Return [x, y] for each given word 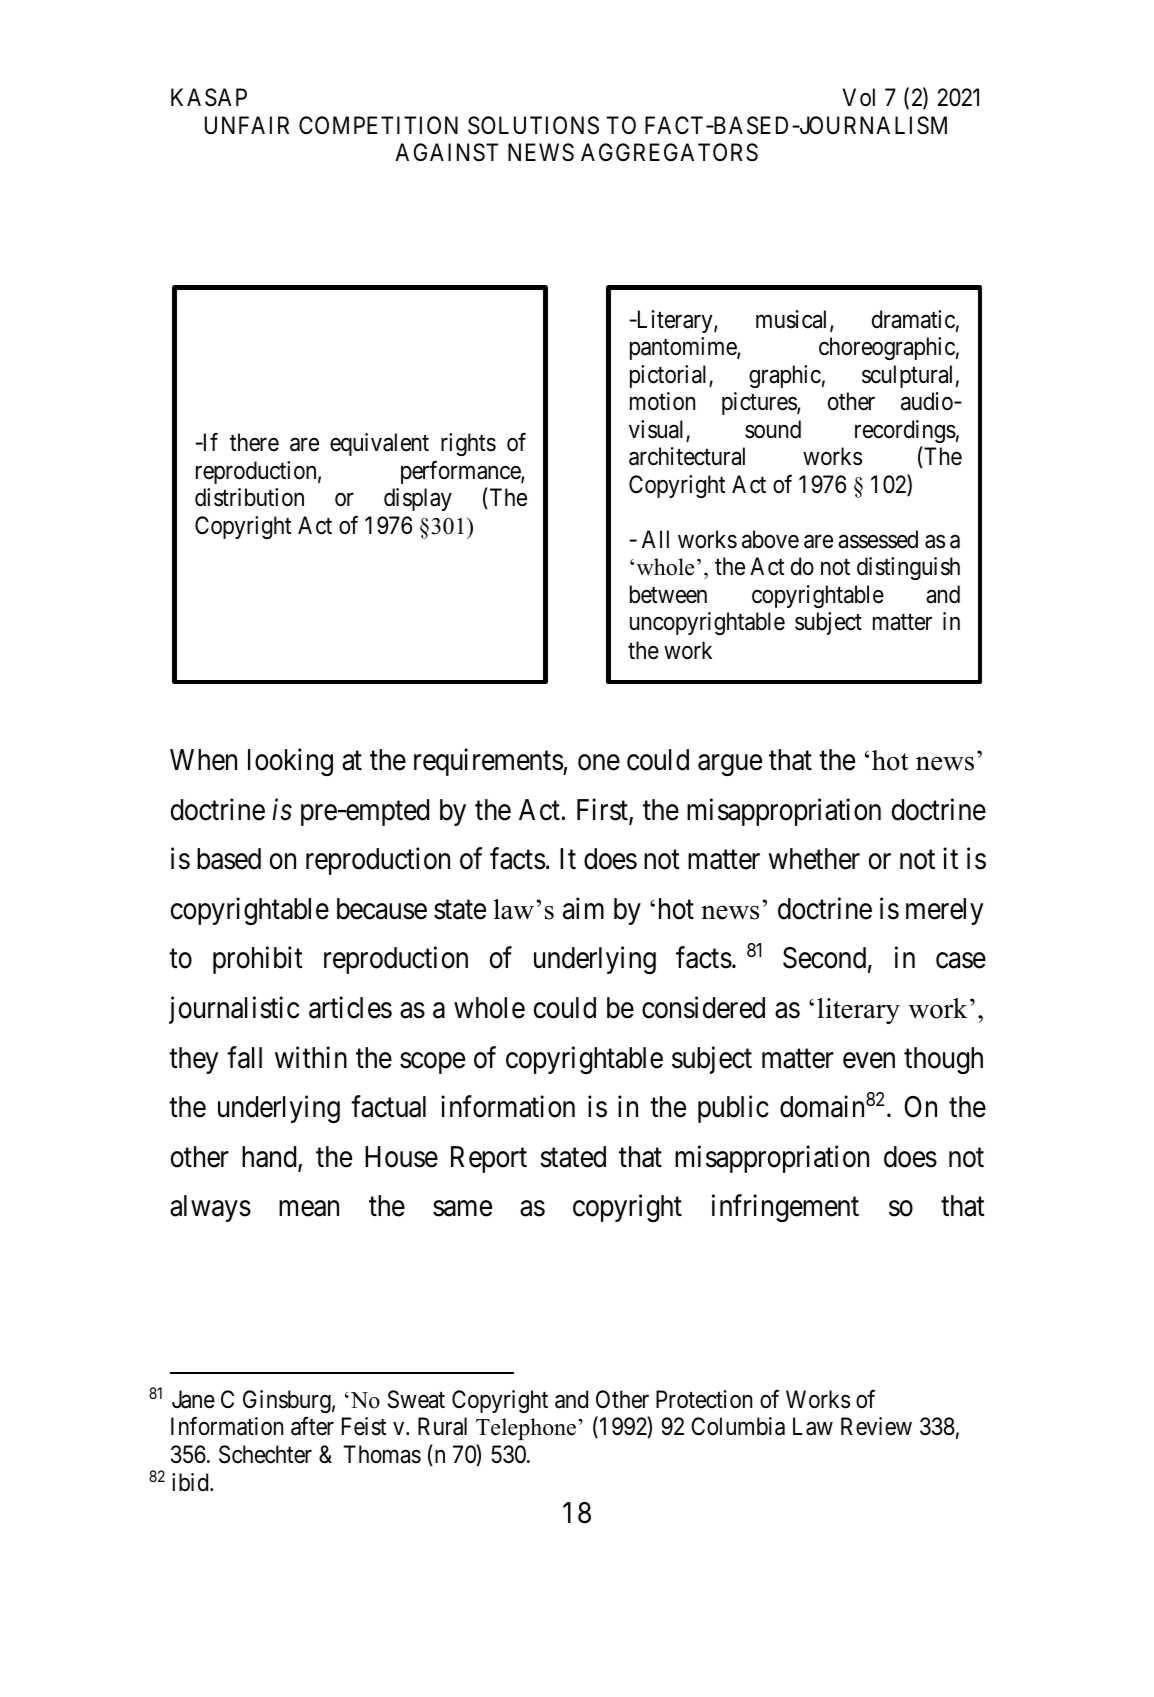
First [603, 810]
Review [876, 1426]
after [312, 1426]
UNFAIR [247, 125]
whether [814, 859]
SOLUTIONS [533, 125]
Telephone [526, 1429]
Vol [859, 97]
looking [290, 762]
